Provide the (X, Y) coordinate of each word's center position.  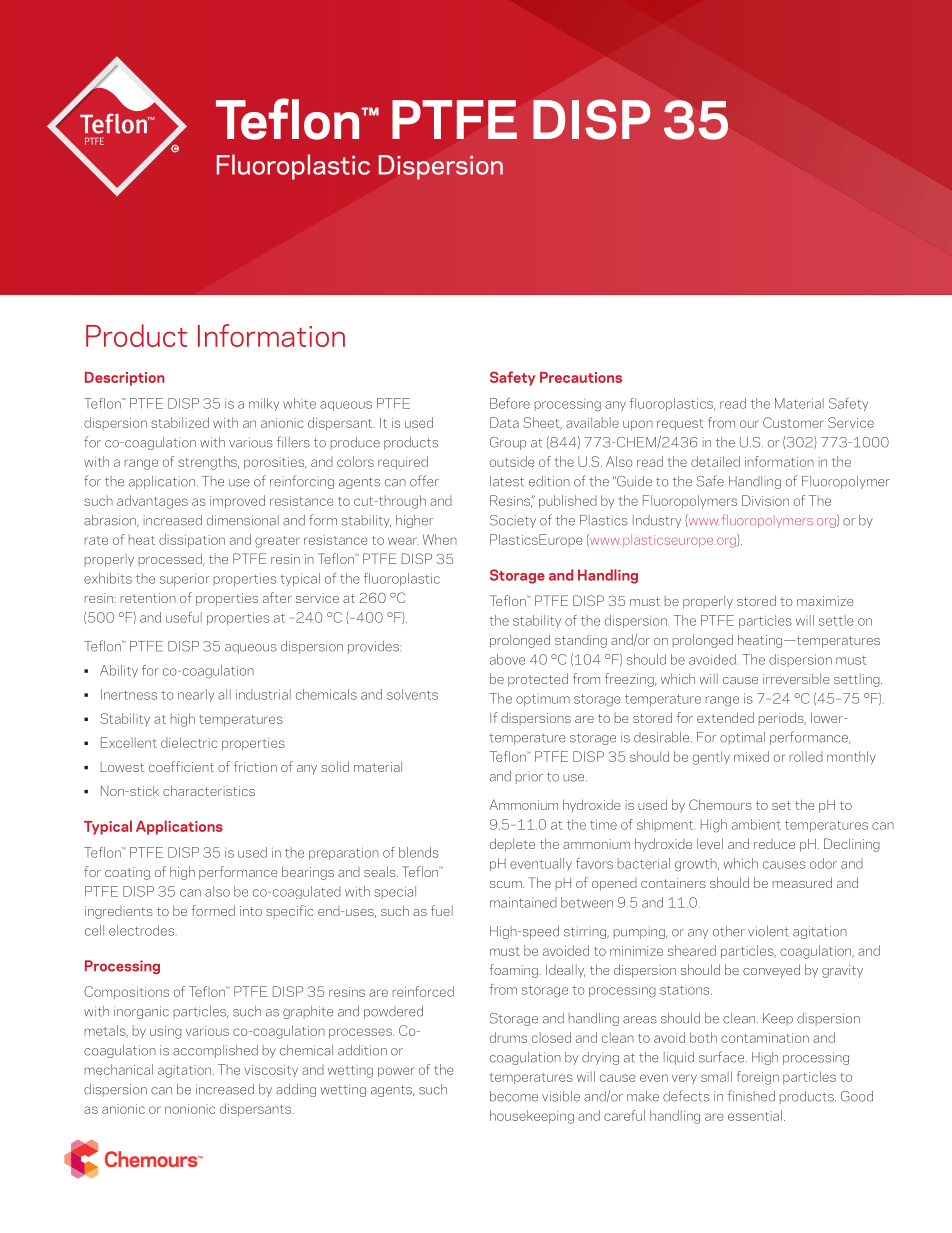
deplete (512, 845)
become (514, 1096)
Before (510, 403)
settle (836, 620)
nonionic (190, 1109)
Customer (793, 422)
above (507, 659)
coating (127, 873)
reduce (774, 844)
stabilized (180, 422)
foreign (758, 1078)
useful (184, 617)
